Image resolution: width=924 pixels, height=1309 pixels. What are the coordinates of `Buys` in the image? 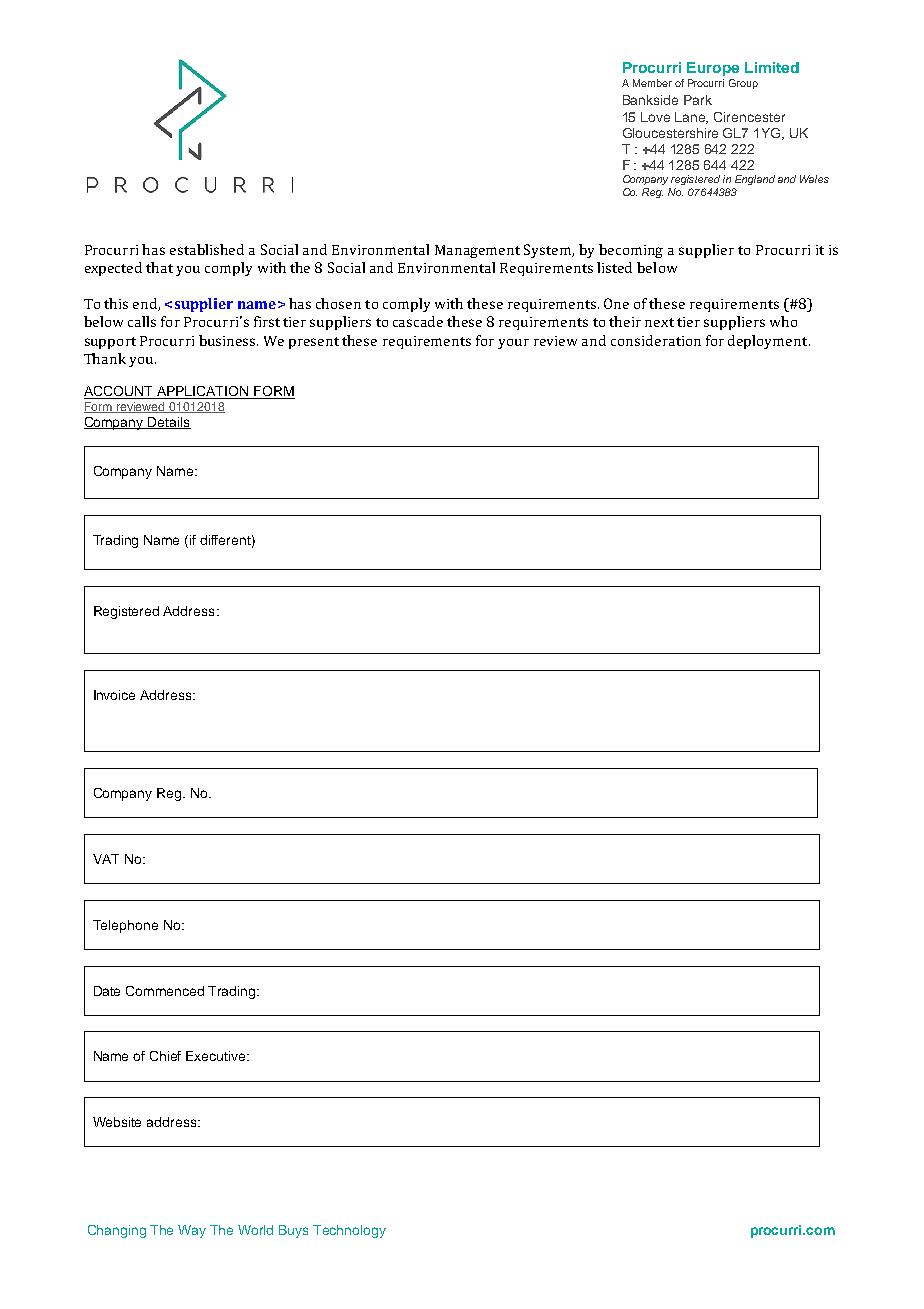 It's located at (293, 1231).
